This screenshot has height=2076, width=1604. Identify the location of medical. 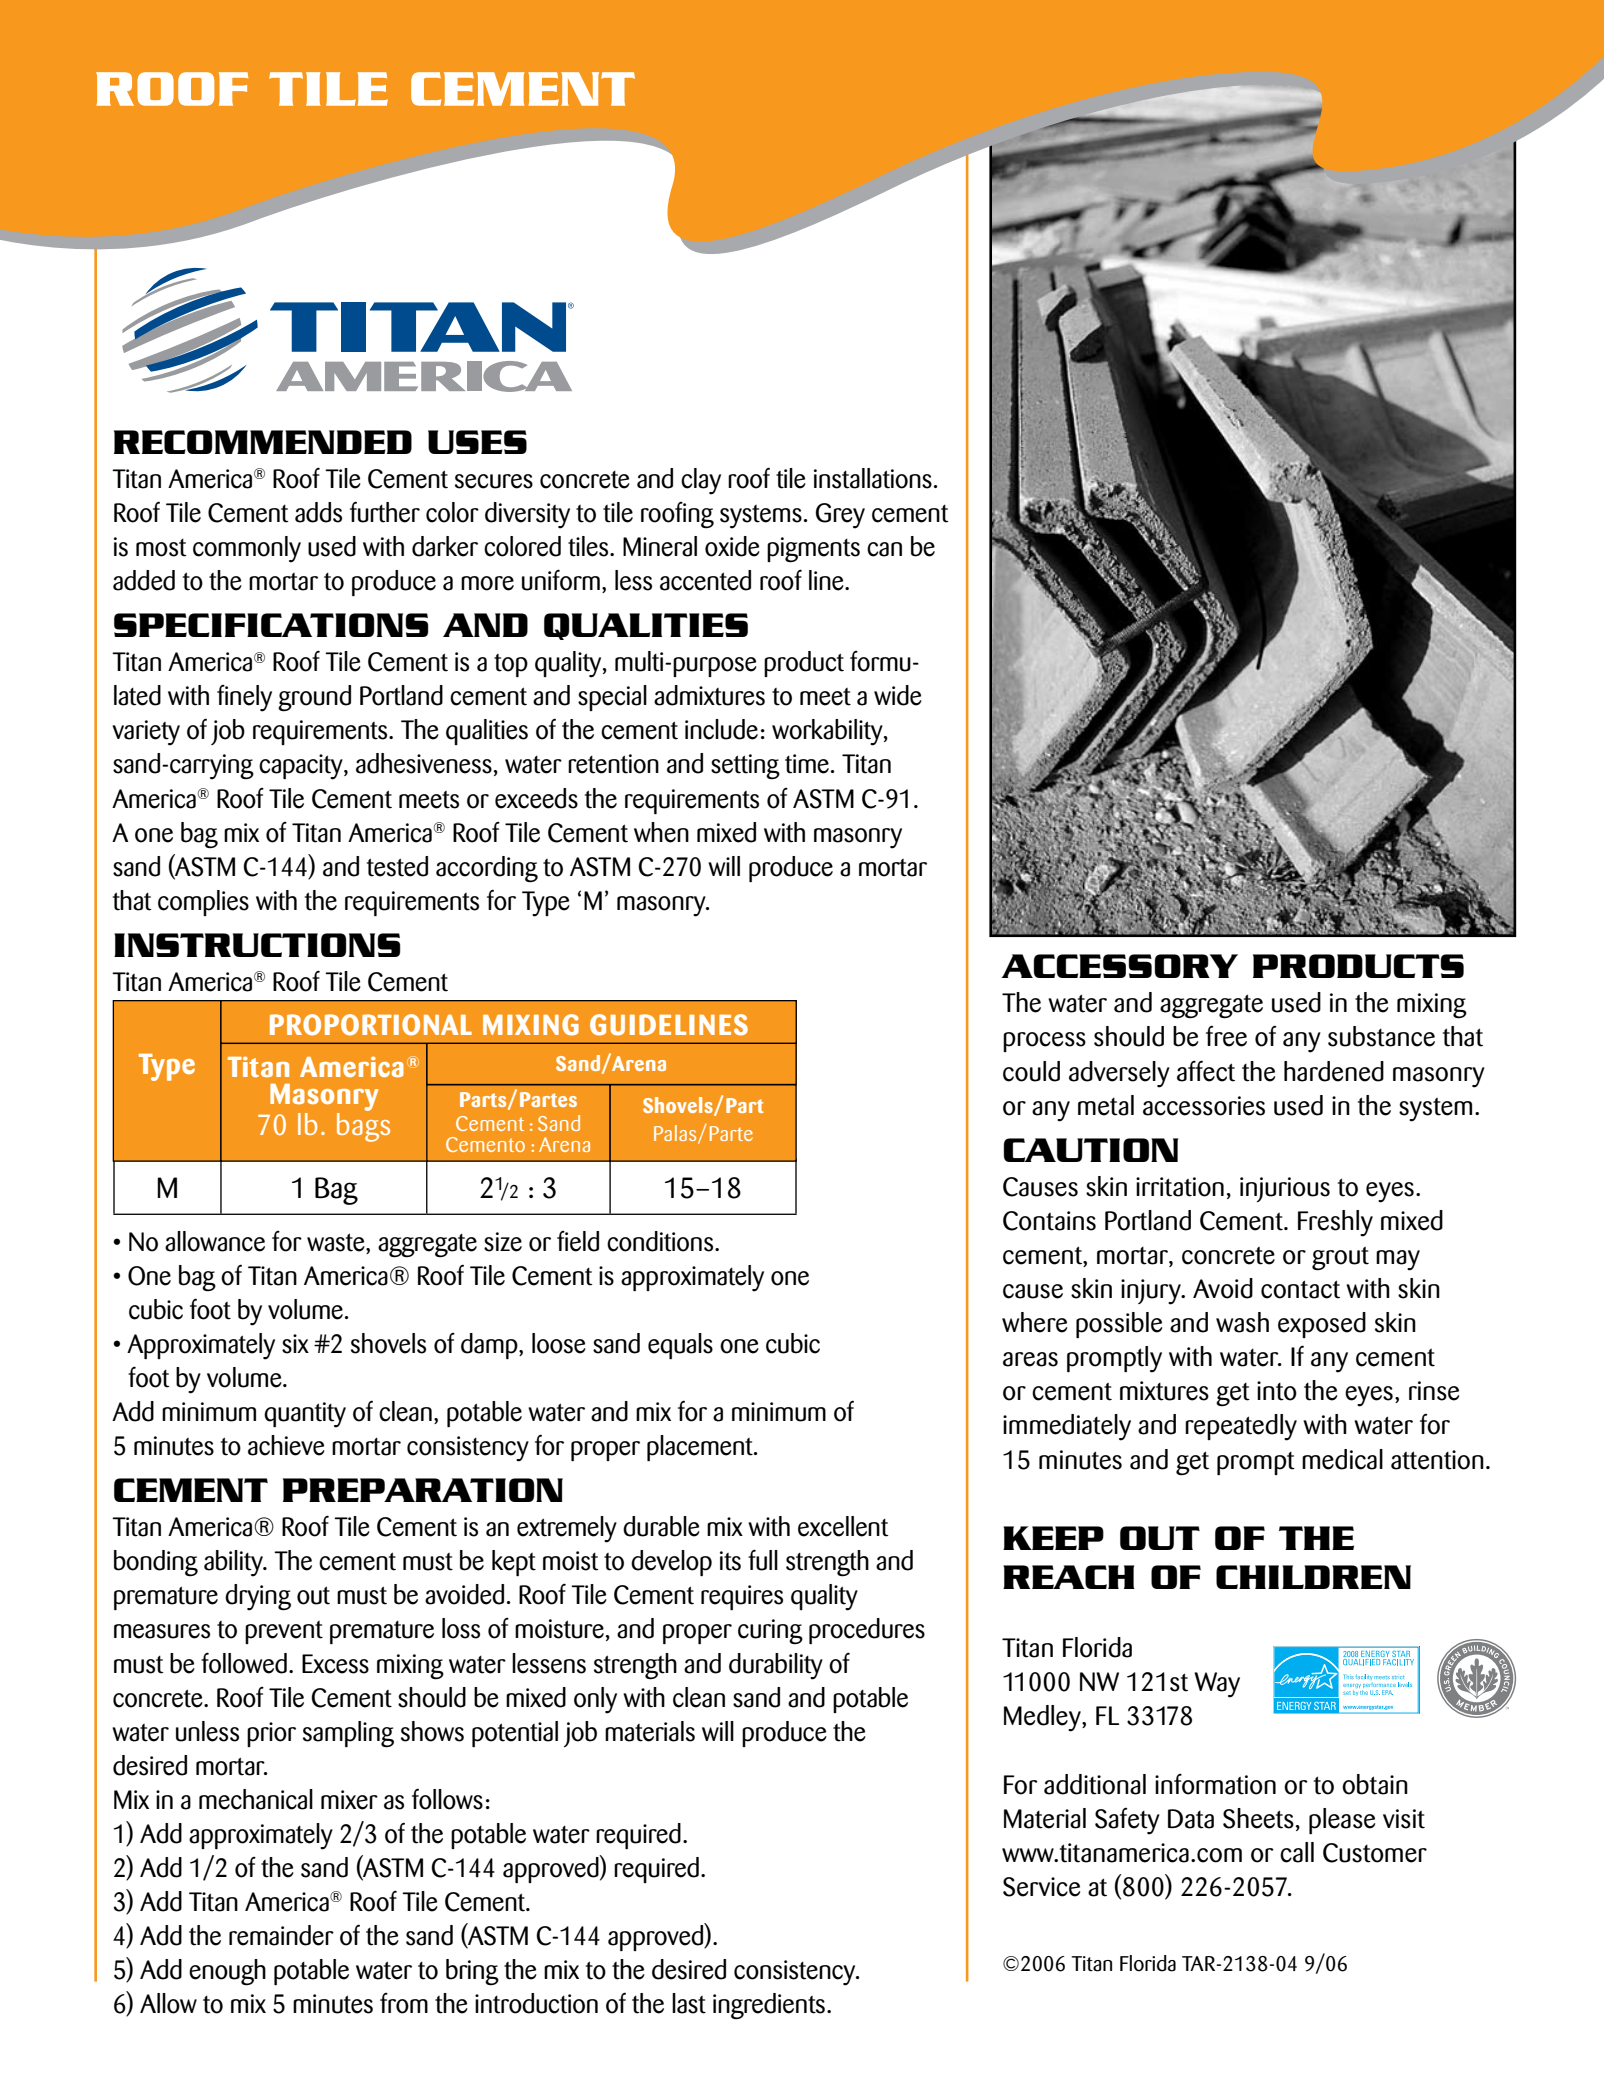
(1342, 1459).
